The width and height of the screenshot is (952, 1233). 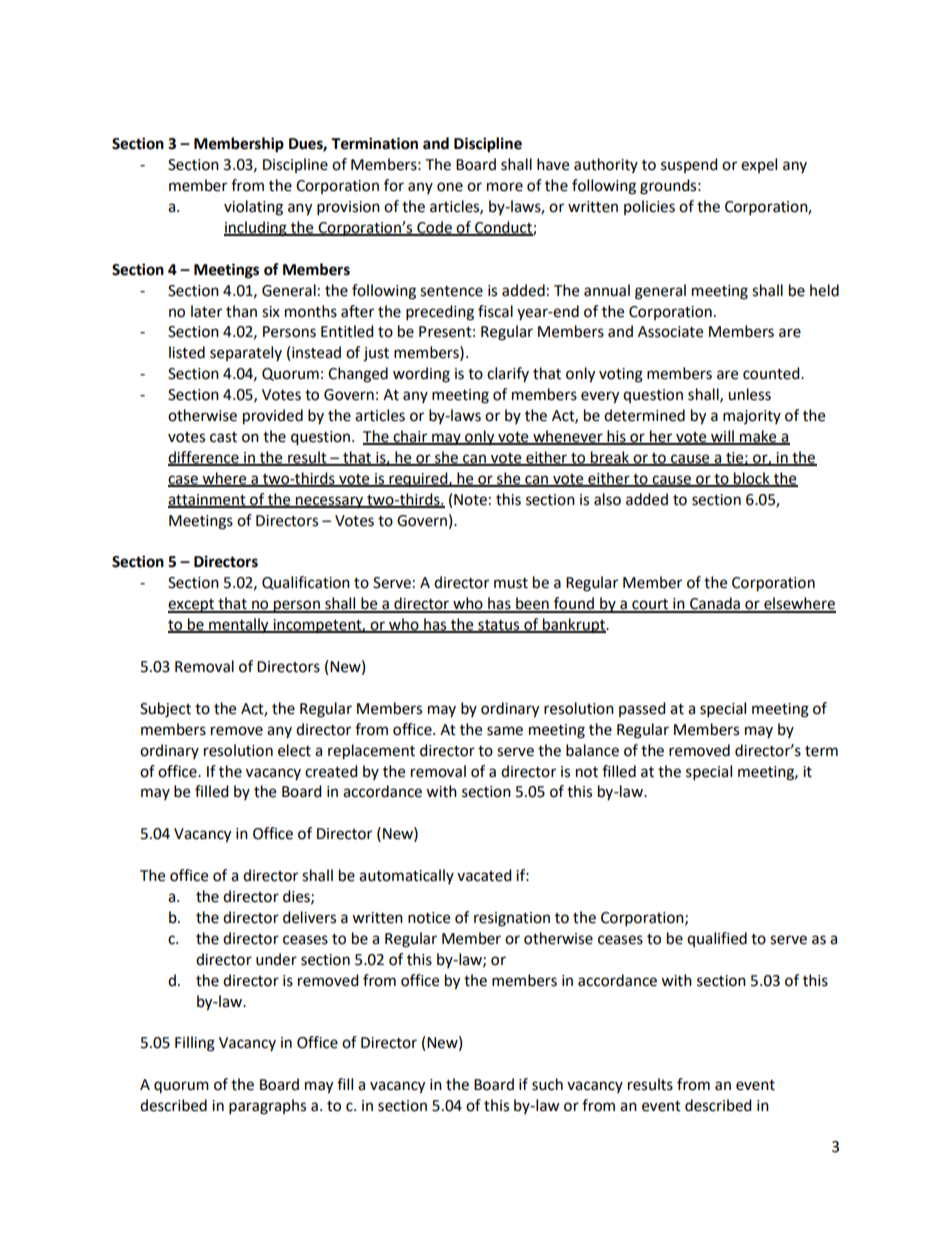 What do you see at coordinates (253, 208) in the screenshot?
I see `violating` at bounding box center [253, 208].
